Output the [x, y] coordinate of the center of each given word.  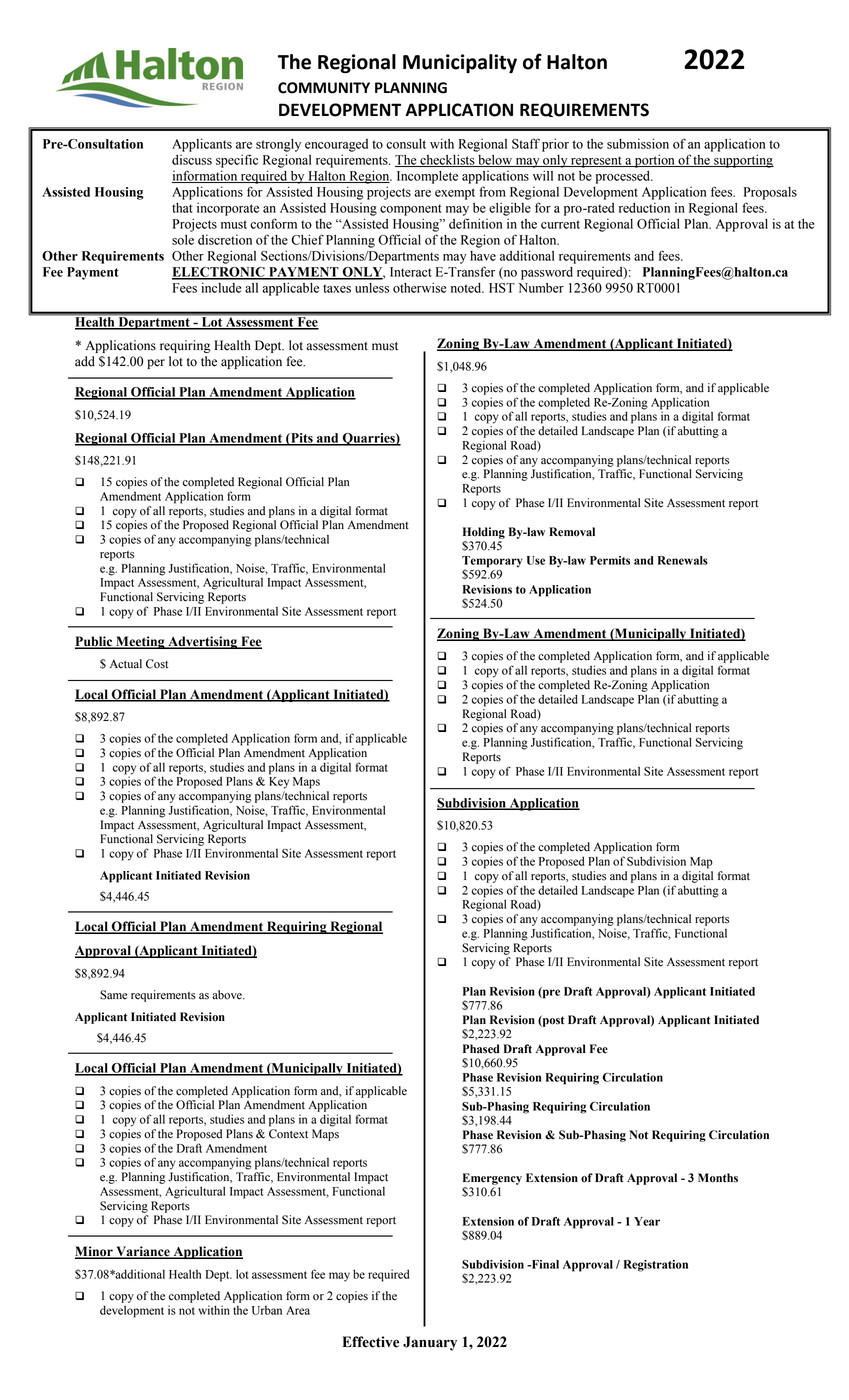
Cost [157, 664]
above [228, 995]
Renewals [683, 560]
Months [718, 1178]
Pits [302, 439]
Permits [610, 560]
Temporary [492, 563]
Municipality [460, 64]
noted [467, 288]
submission [638, 143]
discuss [192, 160]
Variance [143, 1252]
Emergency [492, 1179]
